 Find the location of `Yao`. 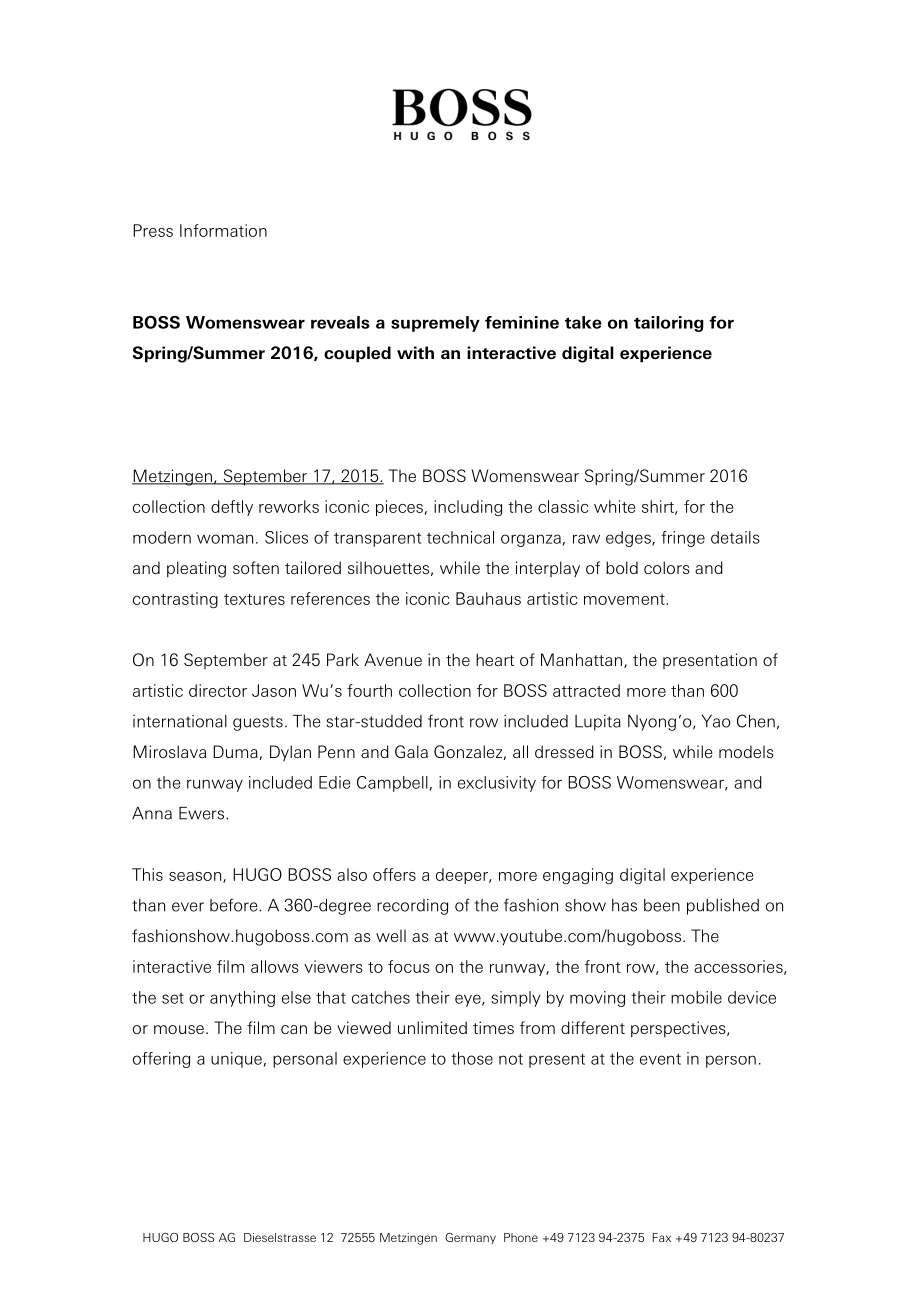

Yao is located at coordinates (716, 721).
